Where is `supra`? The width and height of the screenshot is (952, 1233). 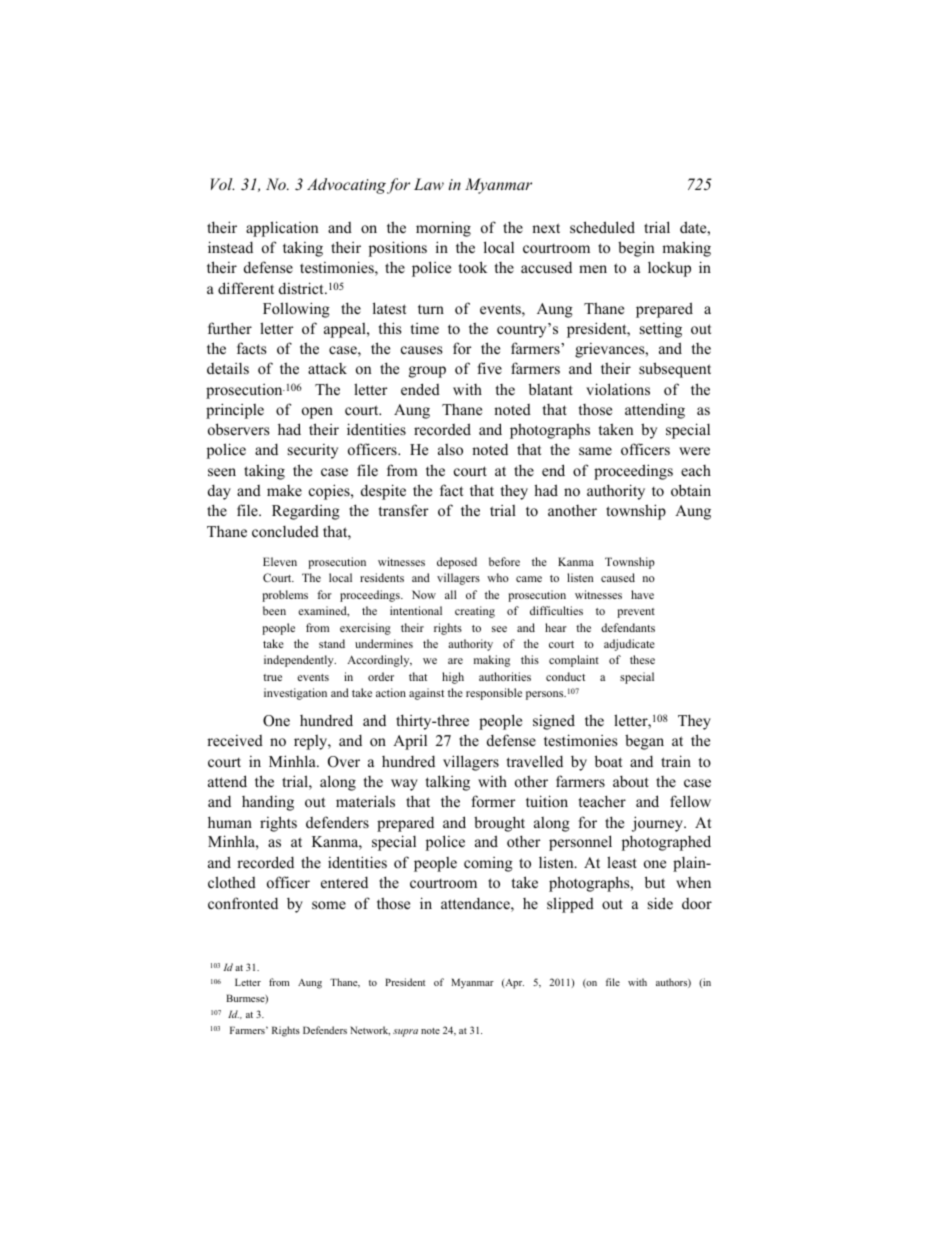
supra is located at coordinates (405, 1033).
